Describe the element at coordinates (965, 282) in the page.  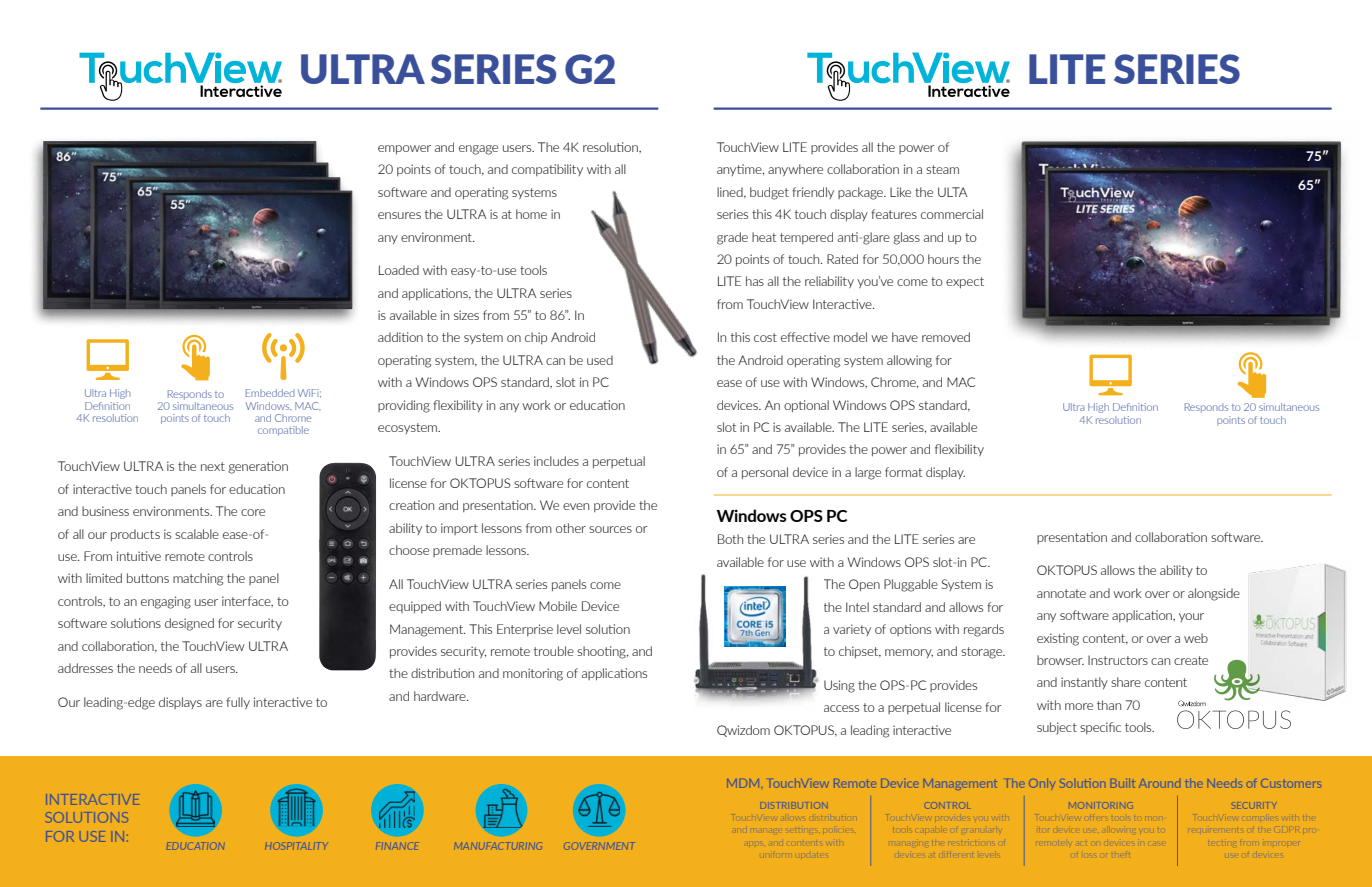
I see `expect` at that location.
